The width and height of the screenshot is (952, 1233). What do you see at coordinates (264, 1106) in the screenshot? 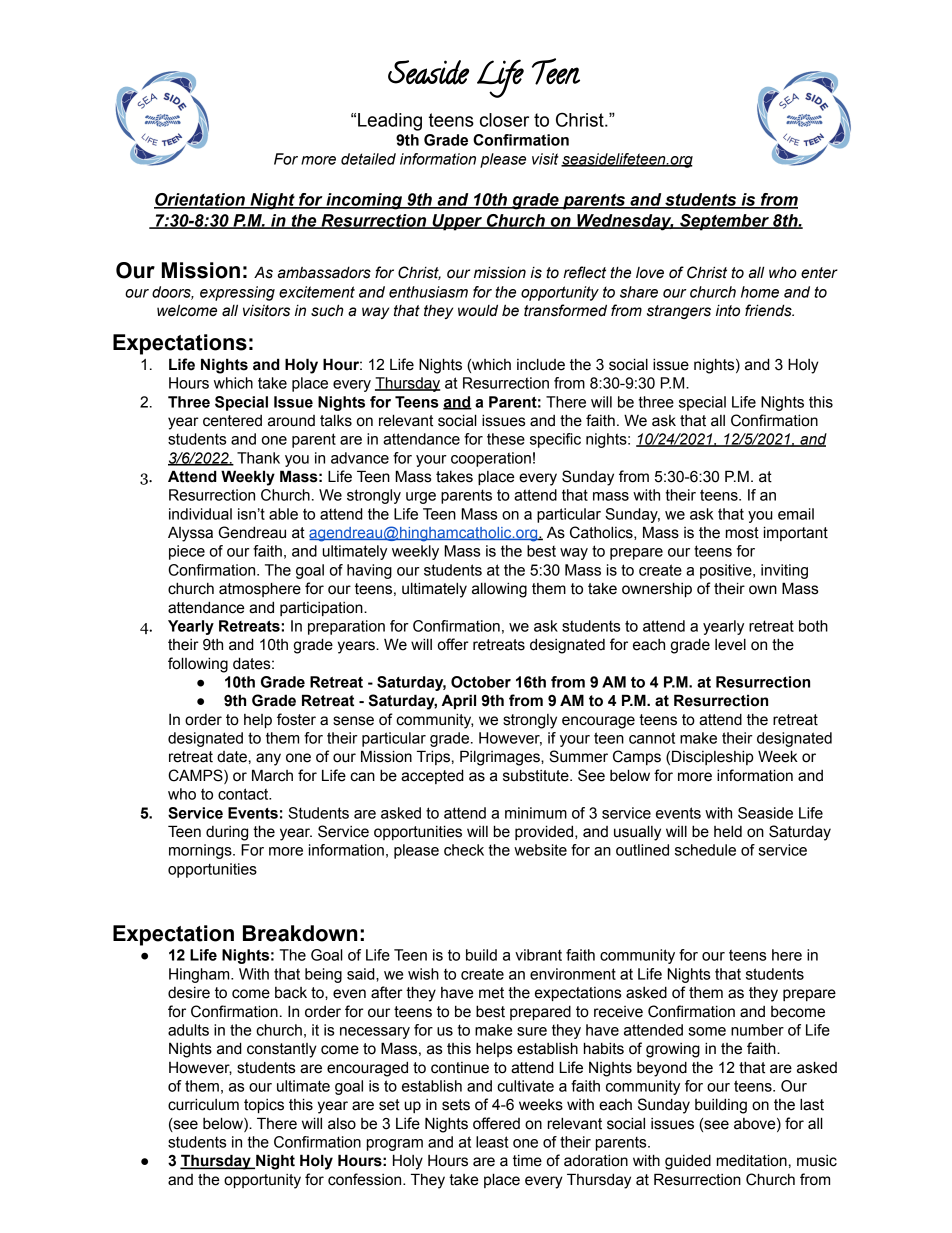
I see `topics` at bounding box center [264, 1106].
